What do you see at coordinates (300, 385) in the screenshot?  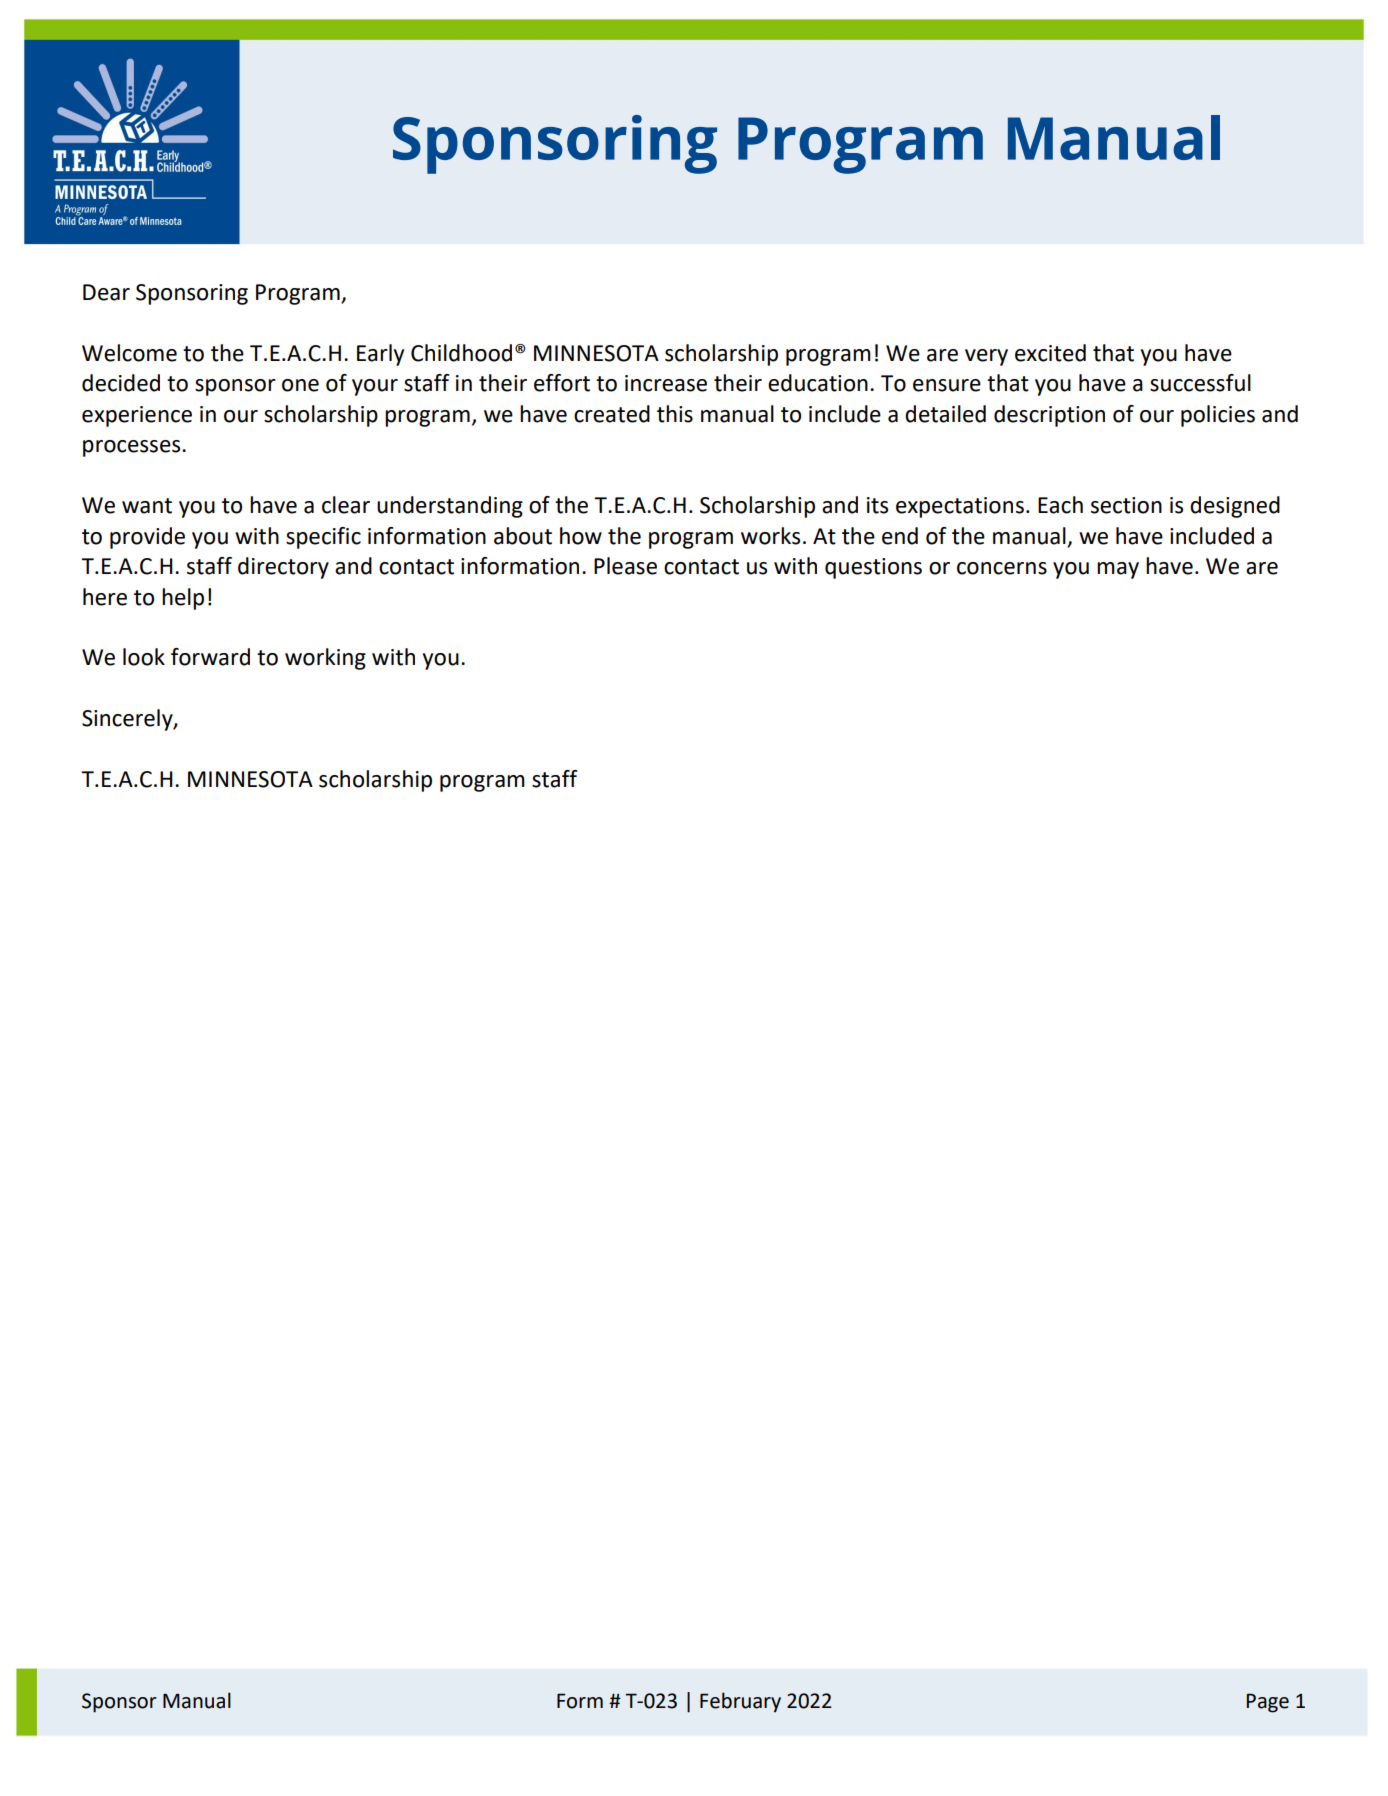 I see `one` at bounding box center [300, 385].
